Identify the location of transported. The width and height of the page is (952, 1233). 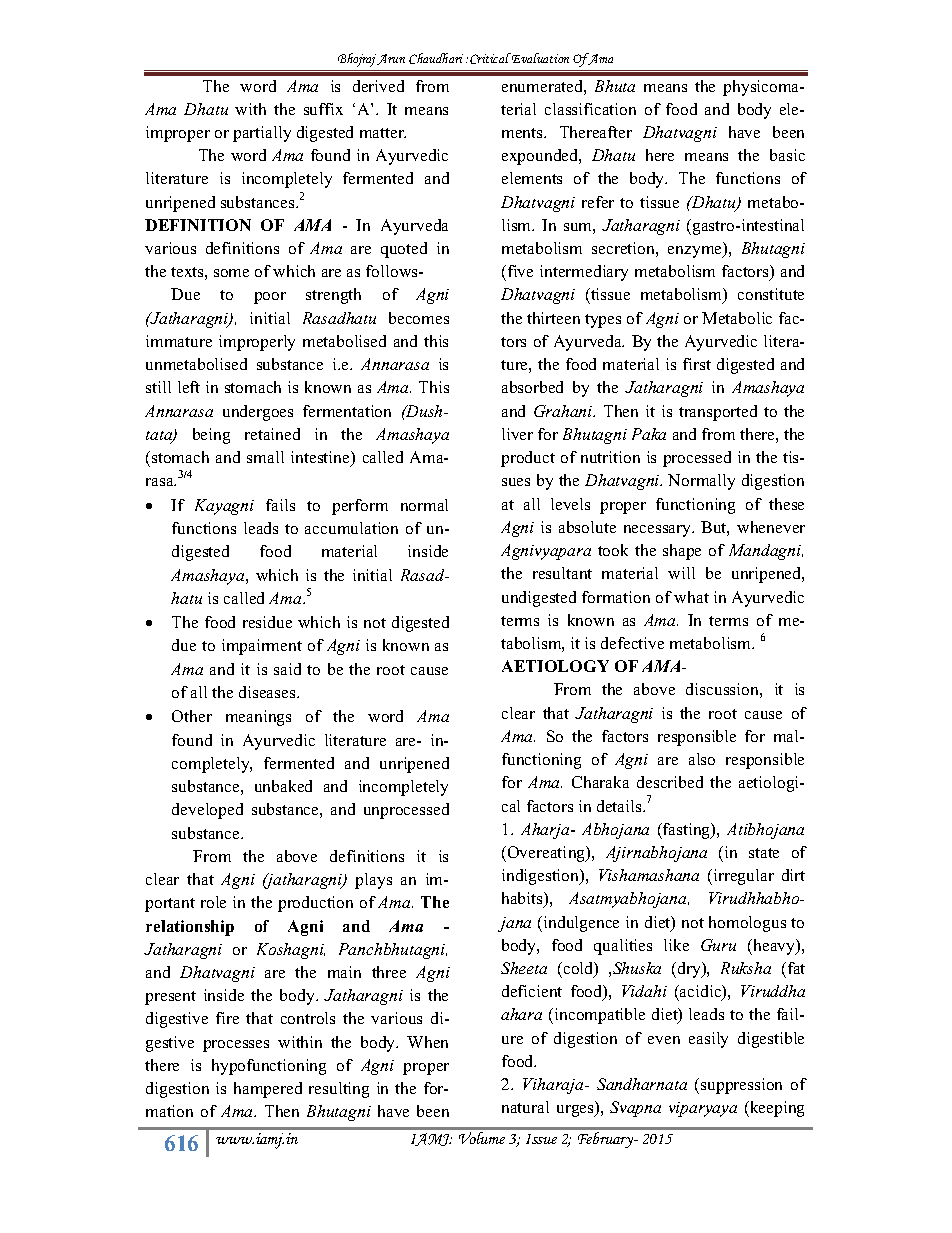
(718, 413).
